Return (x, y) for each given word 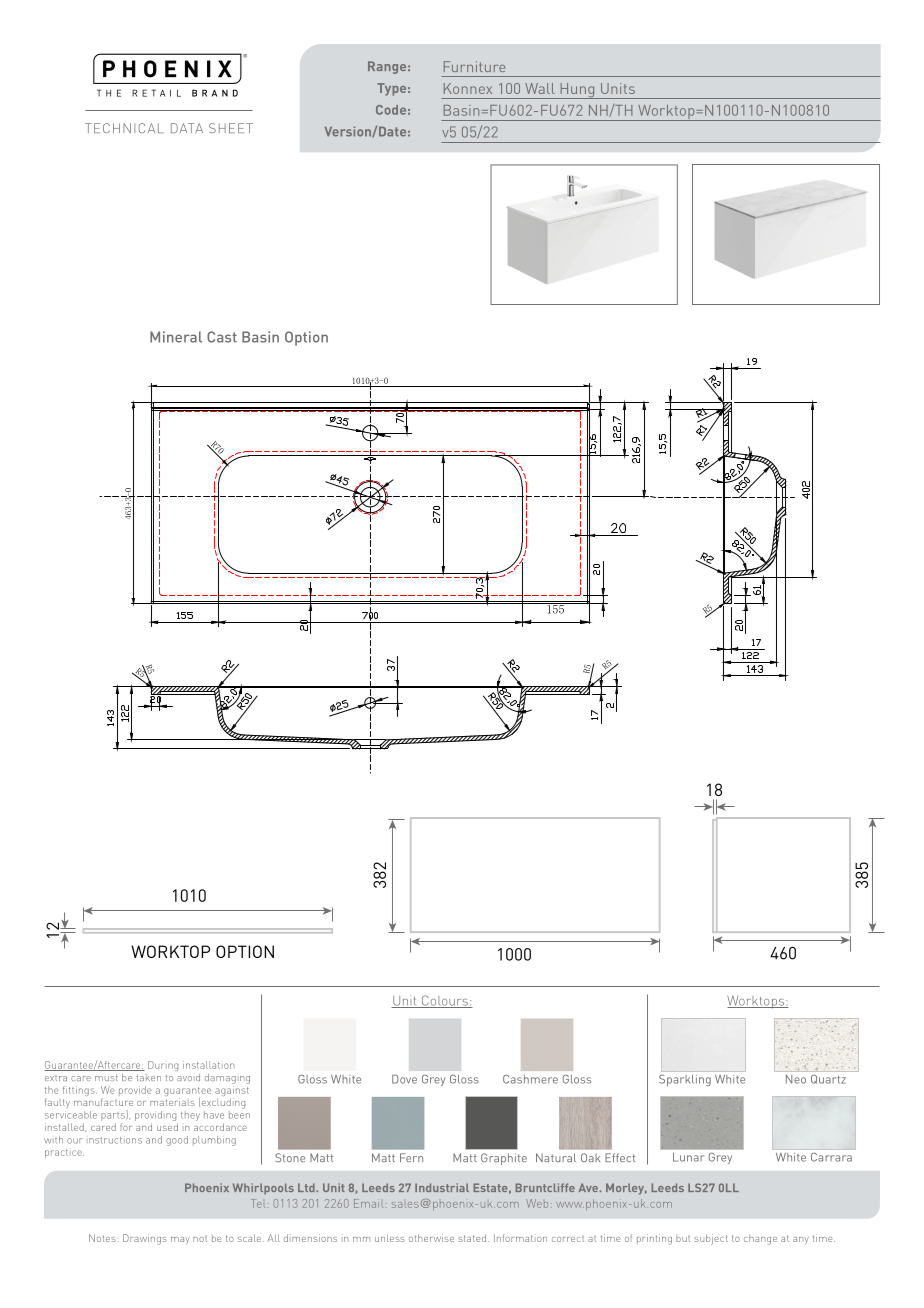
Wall (540, 88)
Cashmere (530, 1079)
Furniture (474, 66)
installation (208, 1065)
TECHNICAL (124, 128)
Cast (222, 337)
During (163, 1066)
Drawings (145, 1239)
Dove (404, 1079)
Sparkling (685, 1080)
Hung (577, 91)
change (760, 1239)
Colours (444, 1001)
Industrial (442, 1187)
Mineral (176, 337)
